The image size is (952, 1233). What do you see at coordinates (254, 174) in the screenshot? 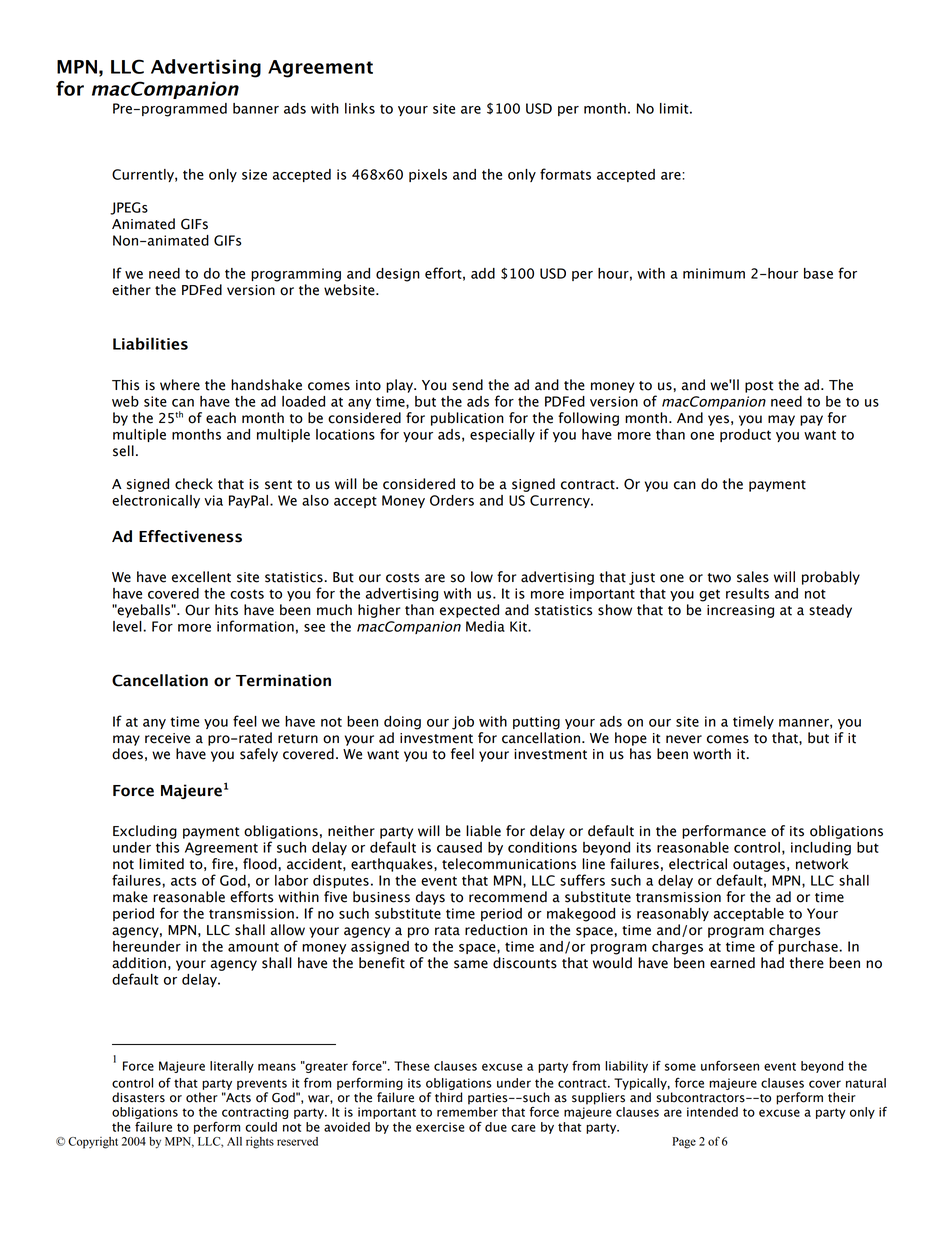
I see `size` at bounding box center [254, 174].
